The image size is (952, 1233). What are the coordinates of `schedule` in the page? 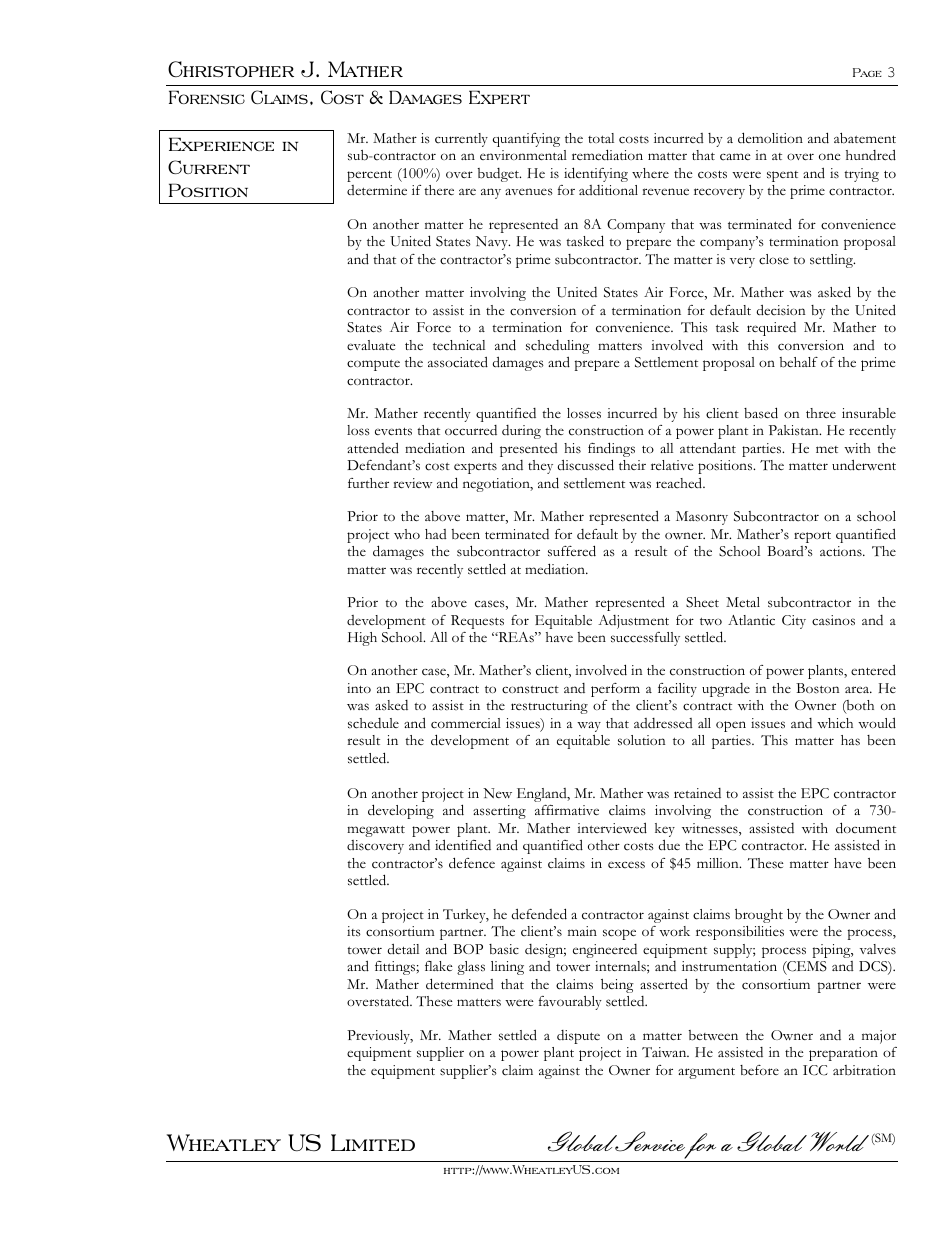 It's located at (373, 723).
